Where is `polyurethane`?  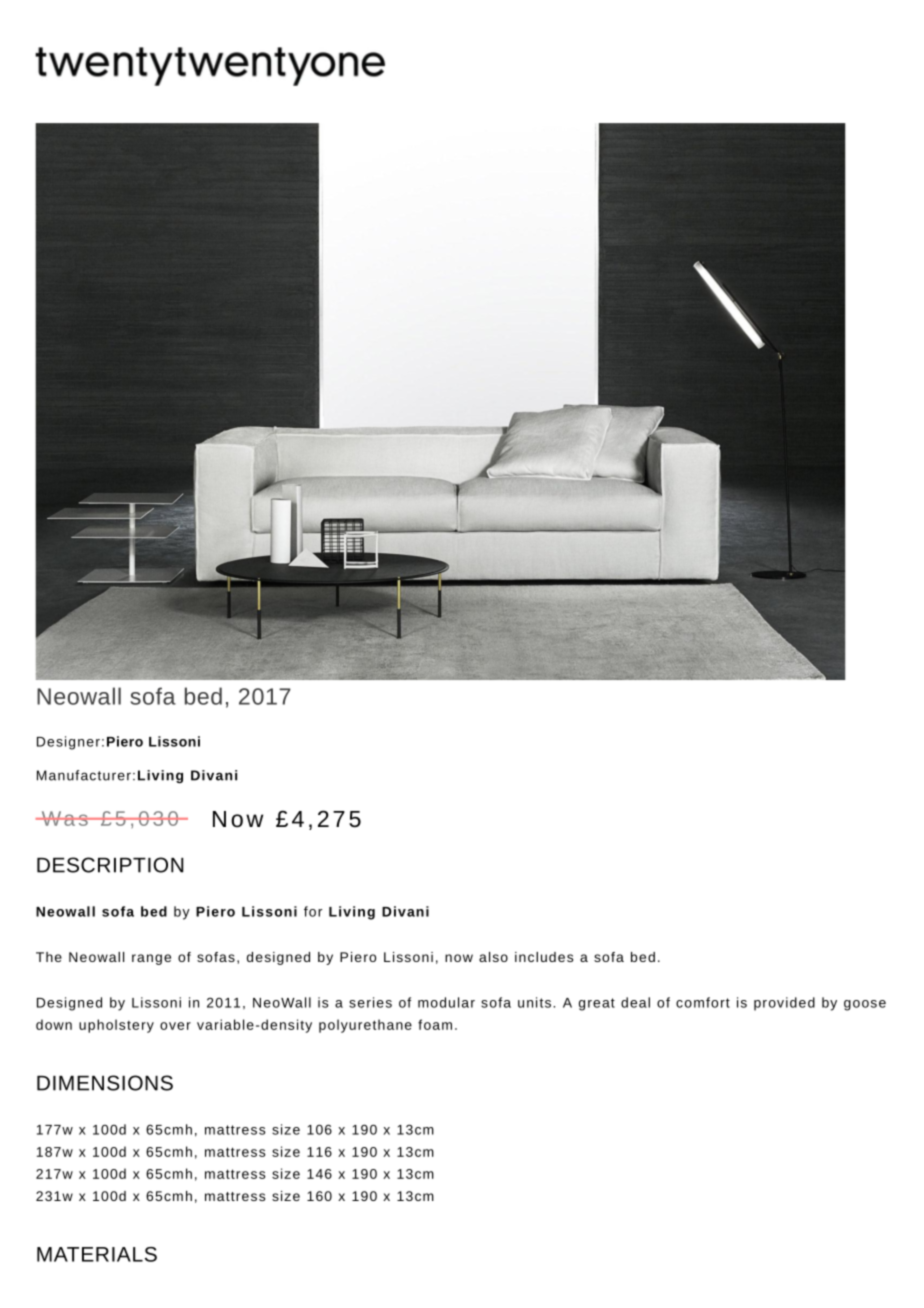
polyurethane is located at coordinates (365, 1026).
